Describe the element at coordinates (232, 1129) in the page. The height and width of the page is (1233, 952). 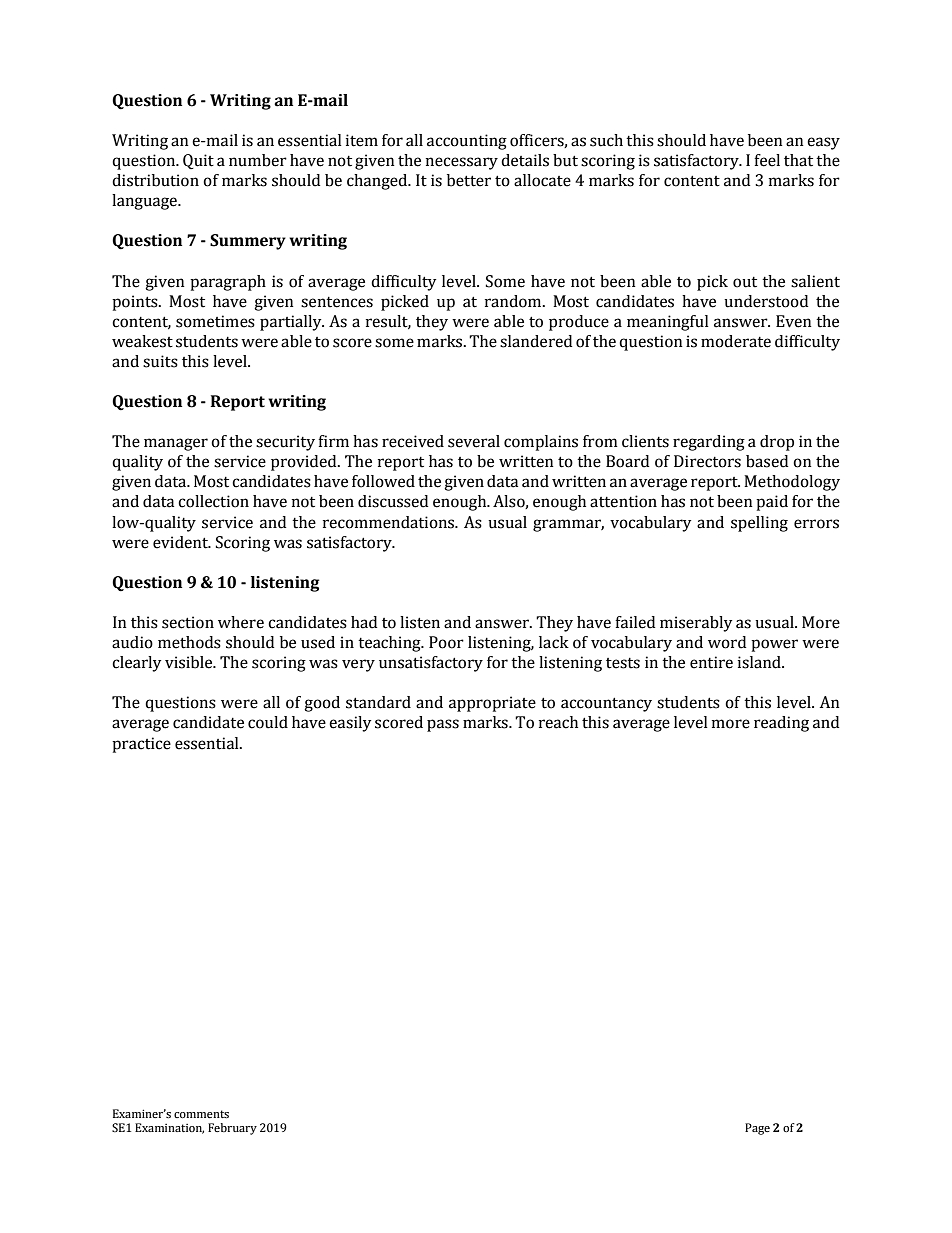
I see `February` at that location.
